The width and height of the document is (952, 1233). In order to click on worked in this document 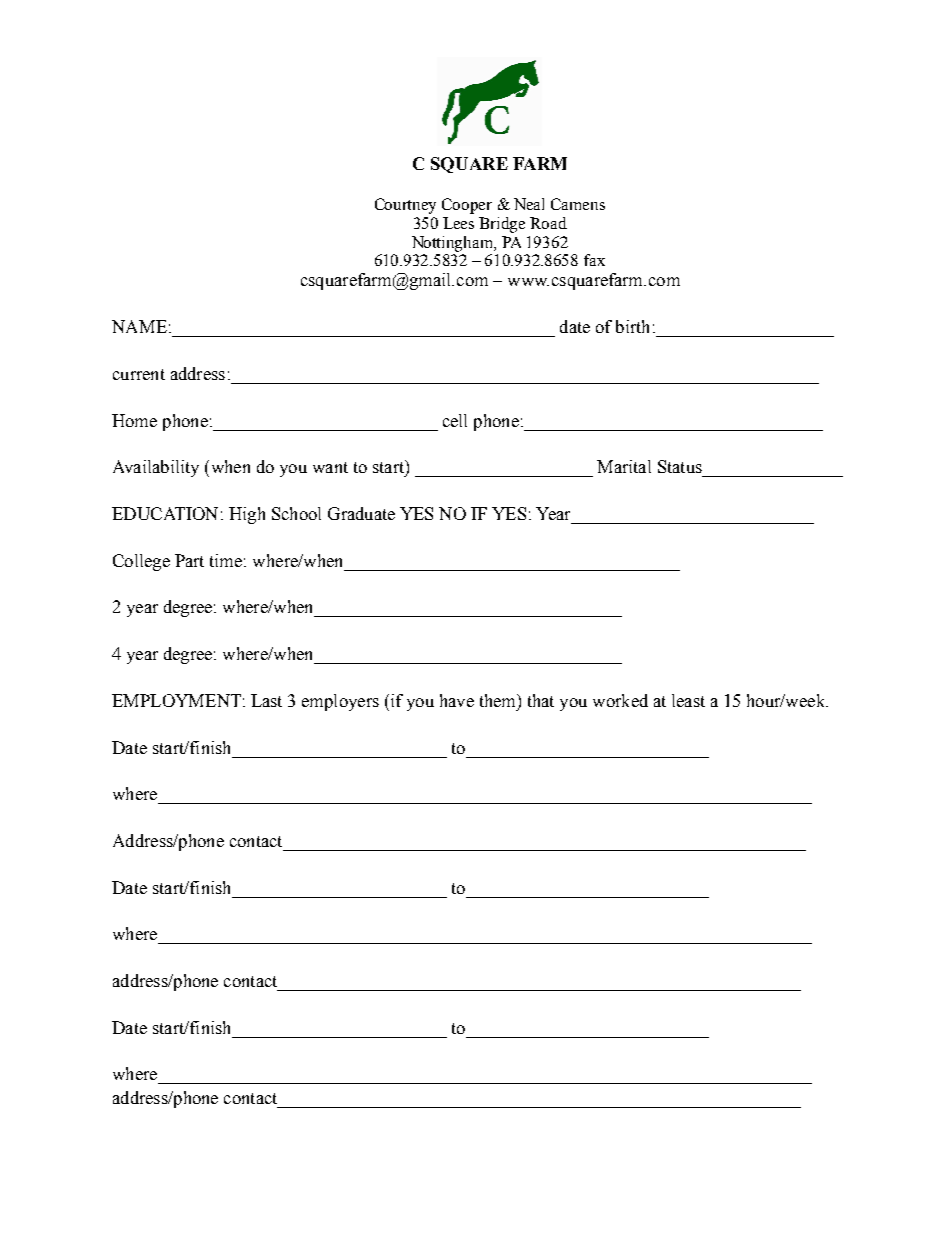, I will do `click(620, 700)`.
